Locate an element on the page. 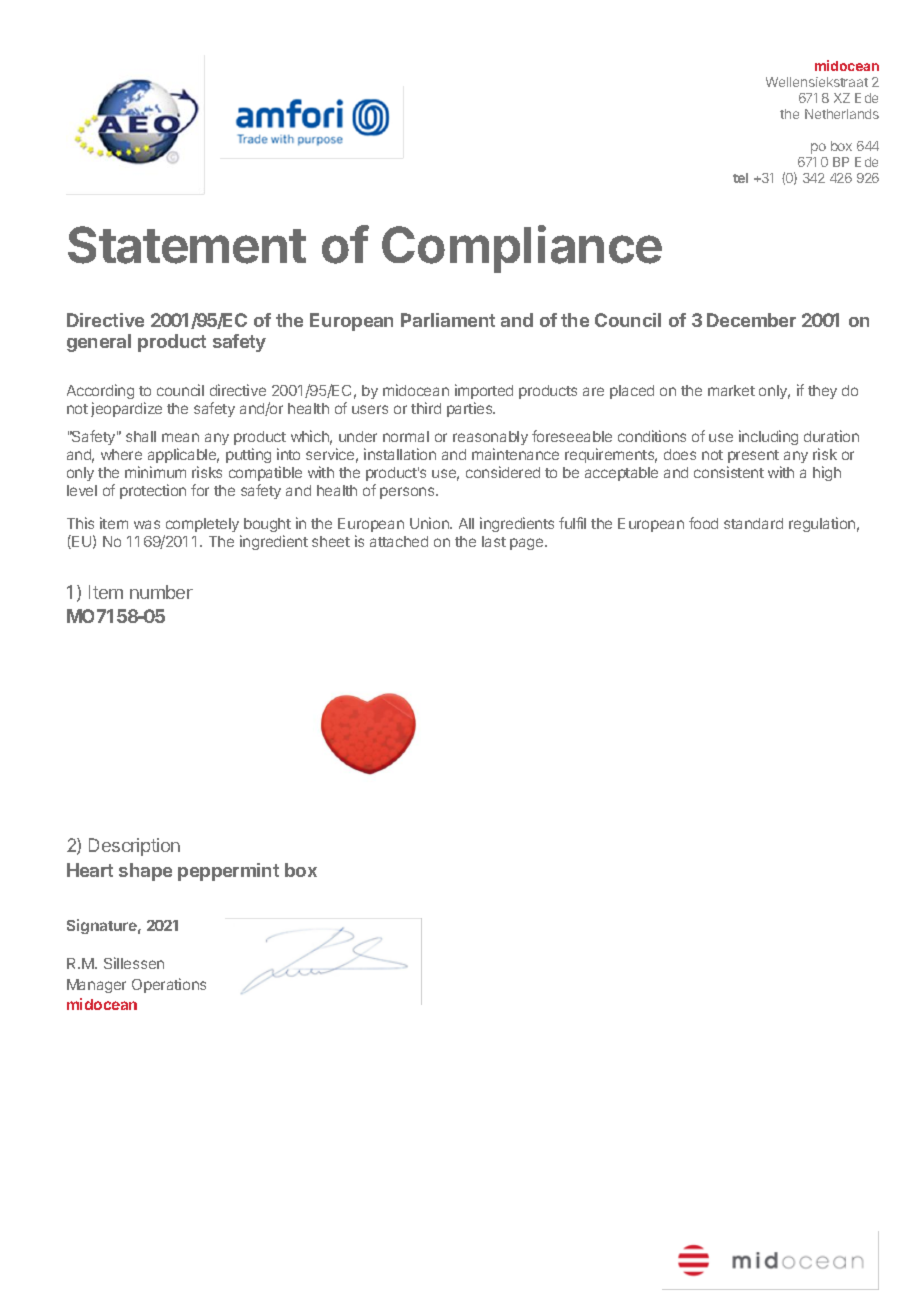 This image has width=924, height=1308. Netherlands is located at coordinates (842, 114).
